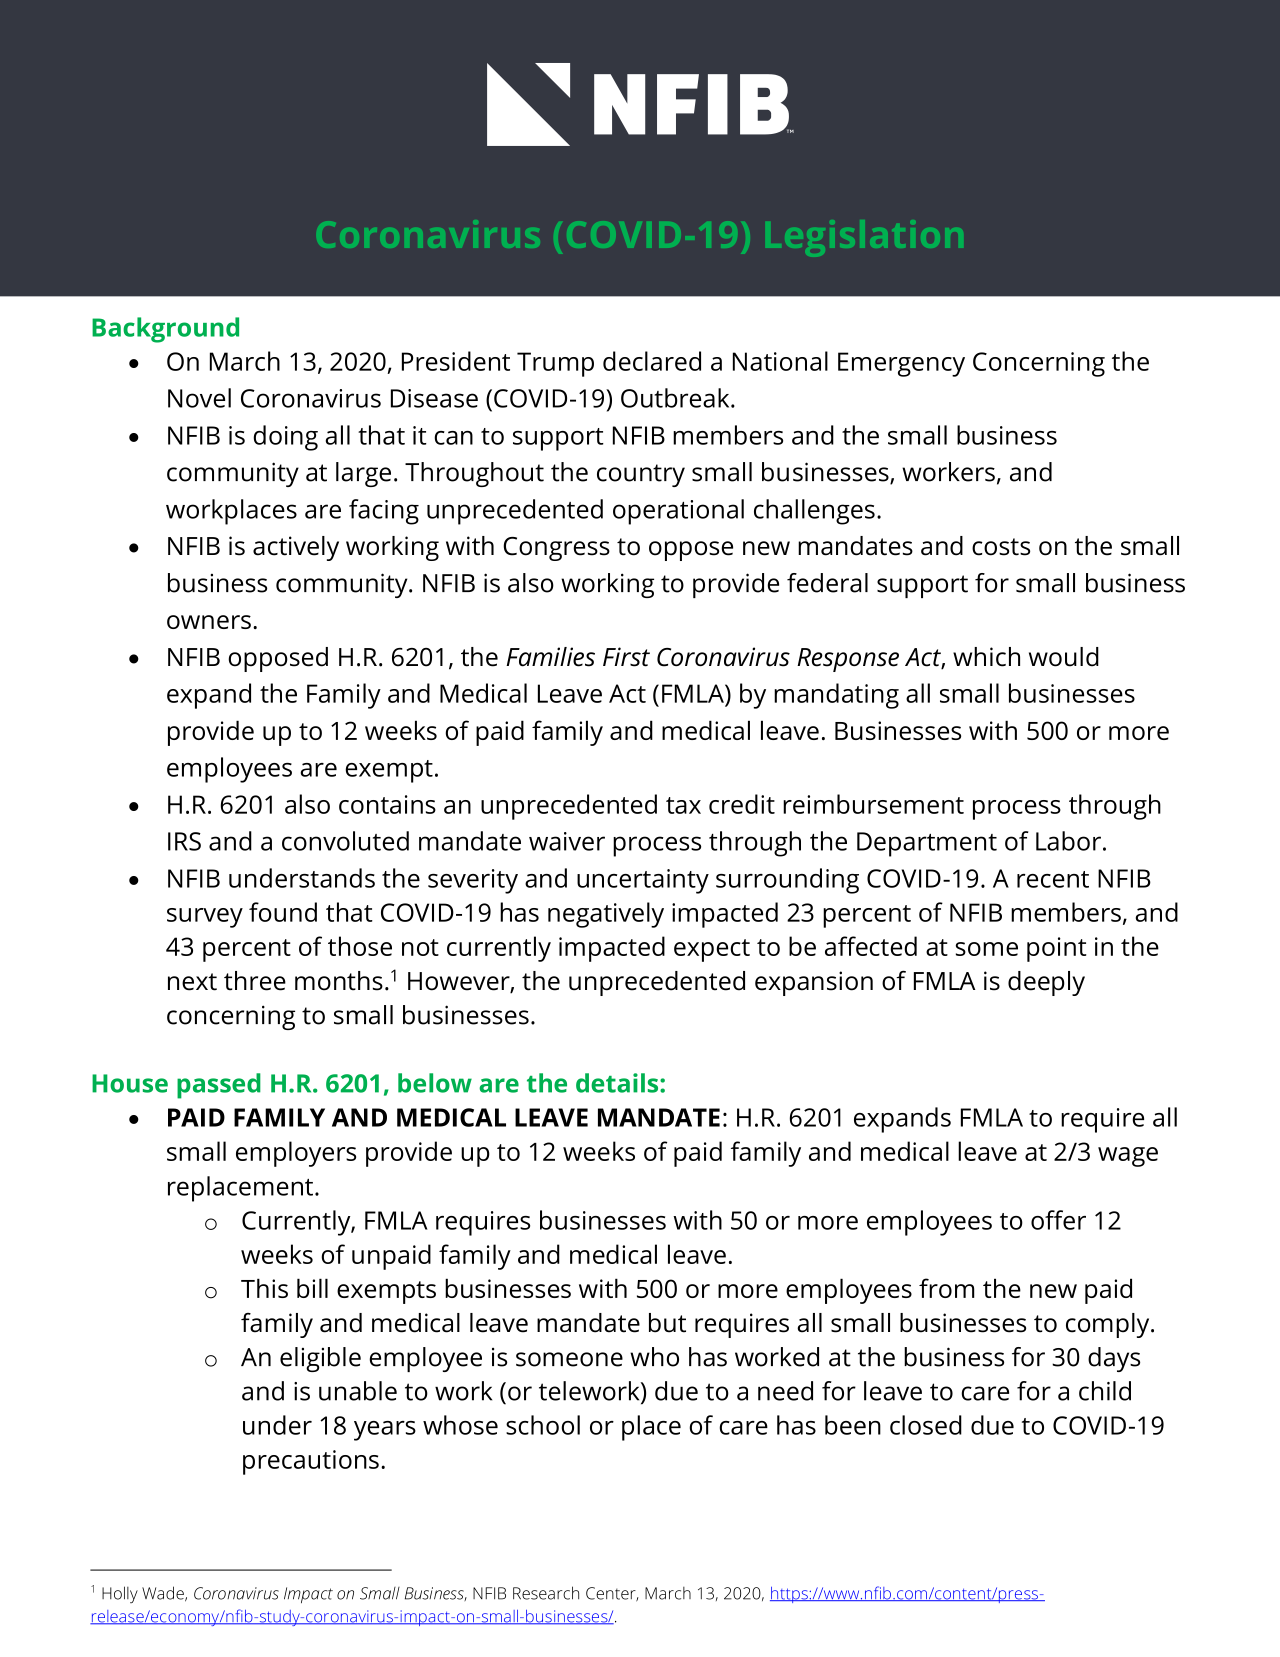 The image size is (1280, 1657). I want to click on closed, so click(926, 1425).
